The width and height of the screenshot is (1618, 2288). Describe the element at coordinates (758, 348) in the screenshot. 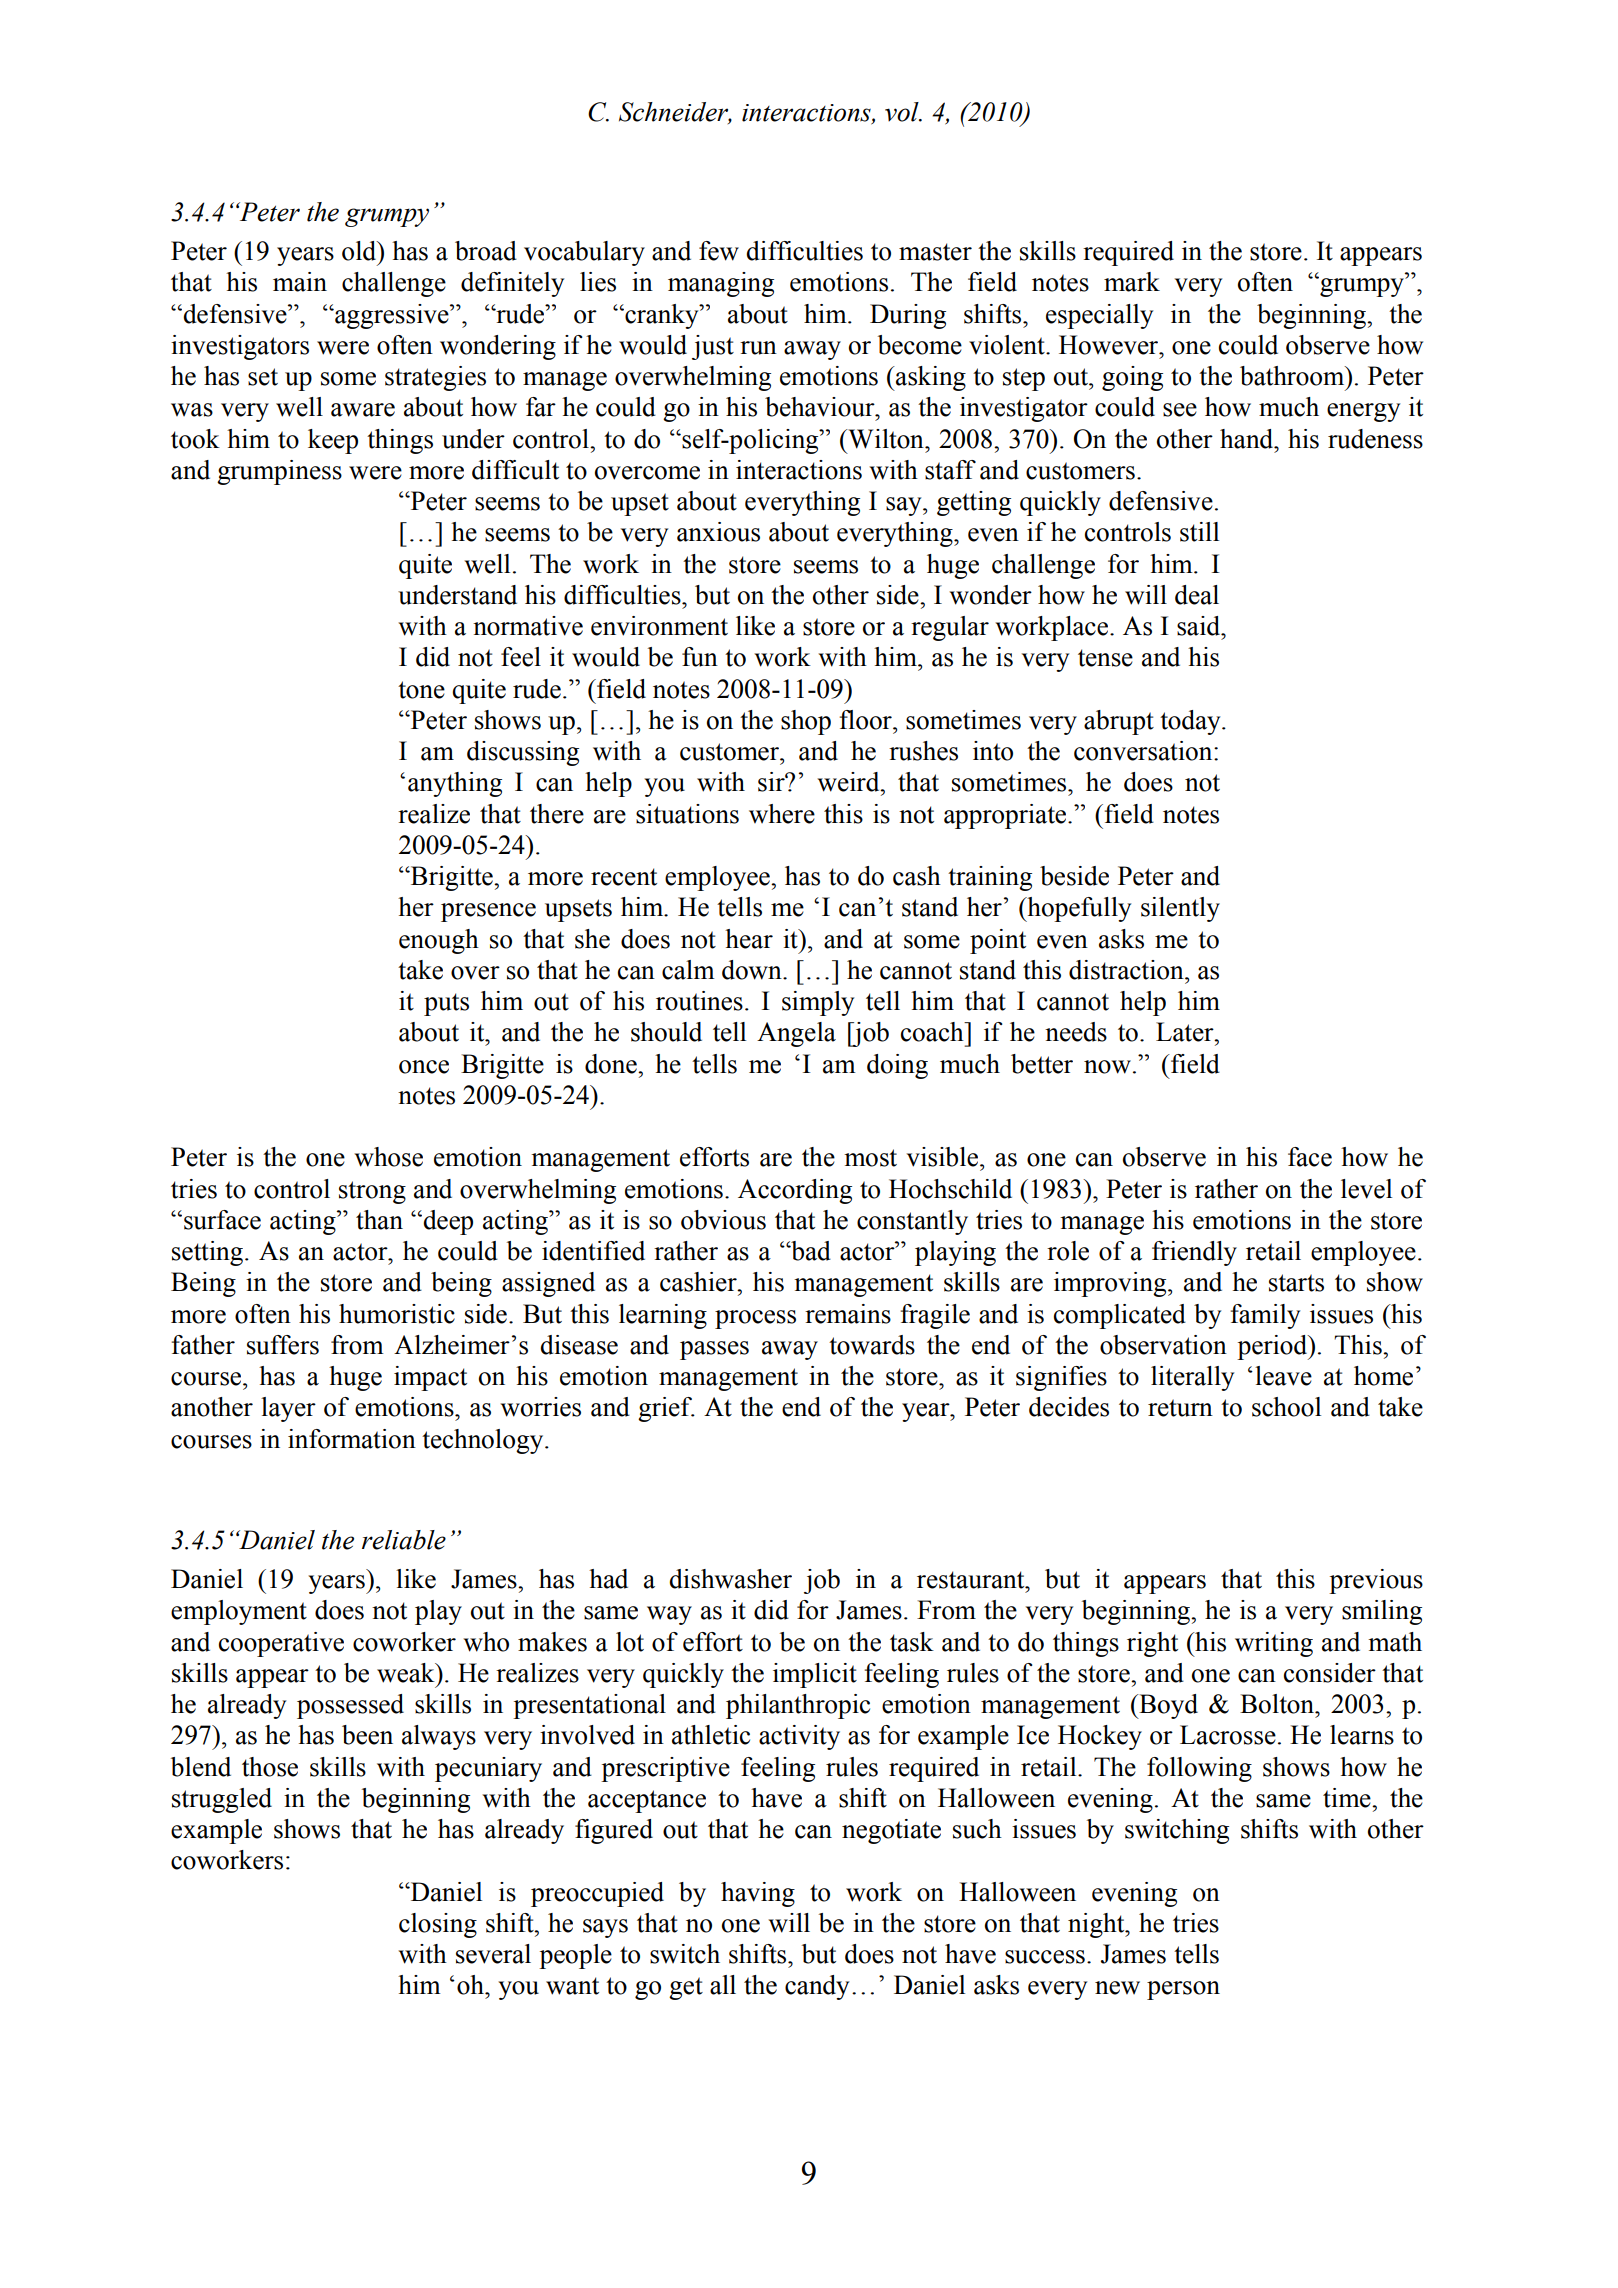

I see `run` at that location.
